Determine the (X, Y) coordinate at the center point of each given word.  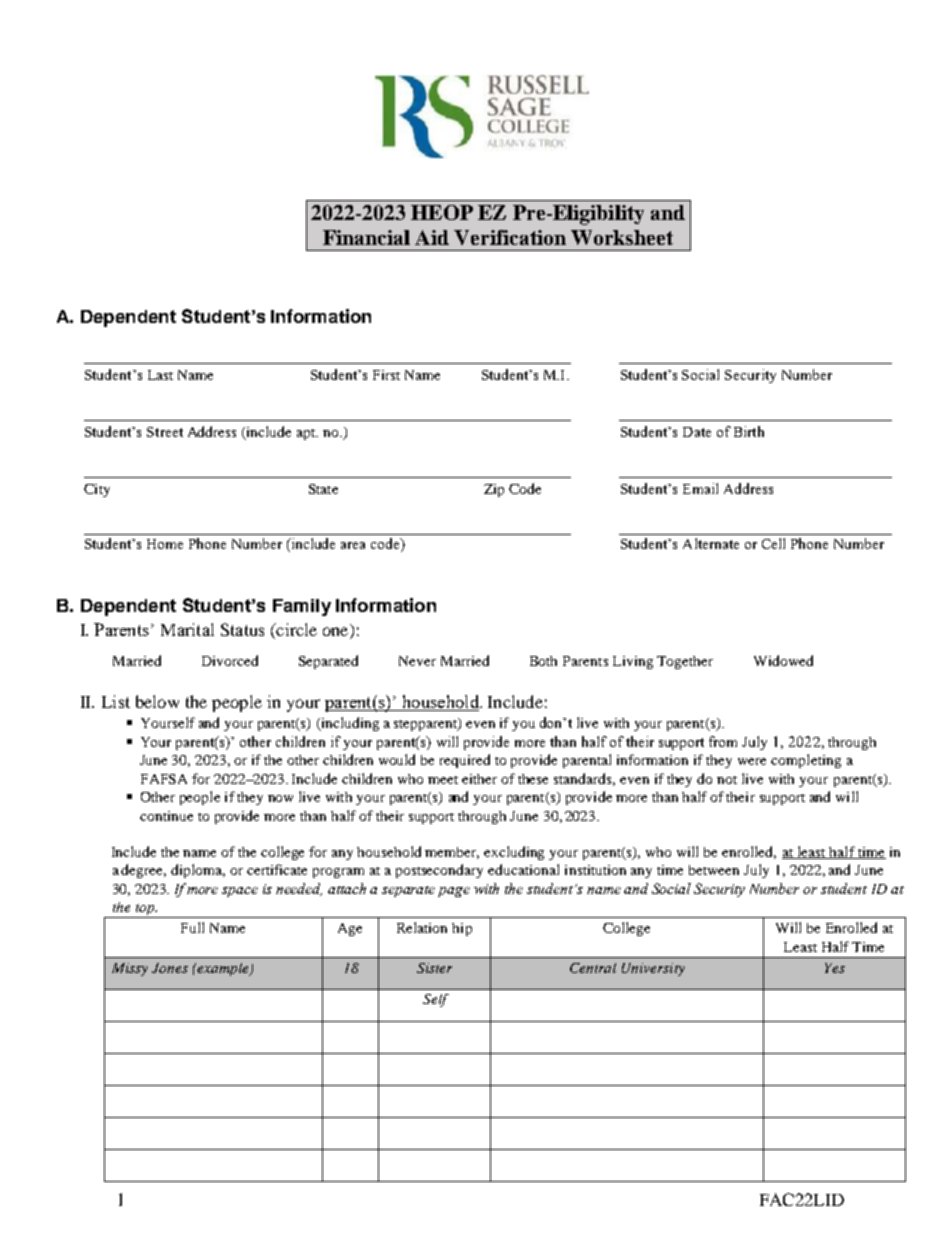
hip (462, 929)
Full (192, 927)
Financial (366, 237)
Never (417, 661)
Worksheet (622, 237)
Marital (187, 629)
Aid (432, 237)
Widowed (783, 660)
